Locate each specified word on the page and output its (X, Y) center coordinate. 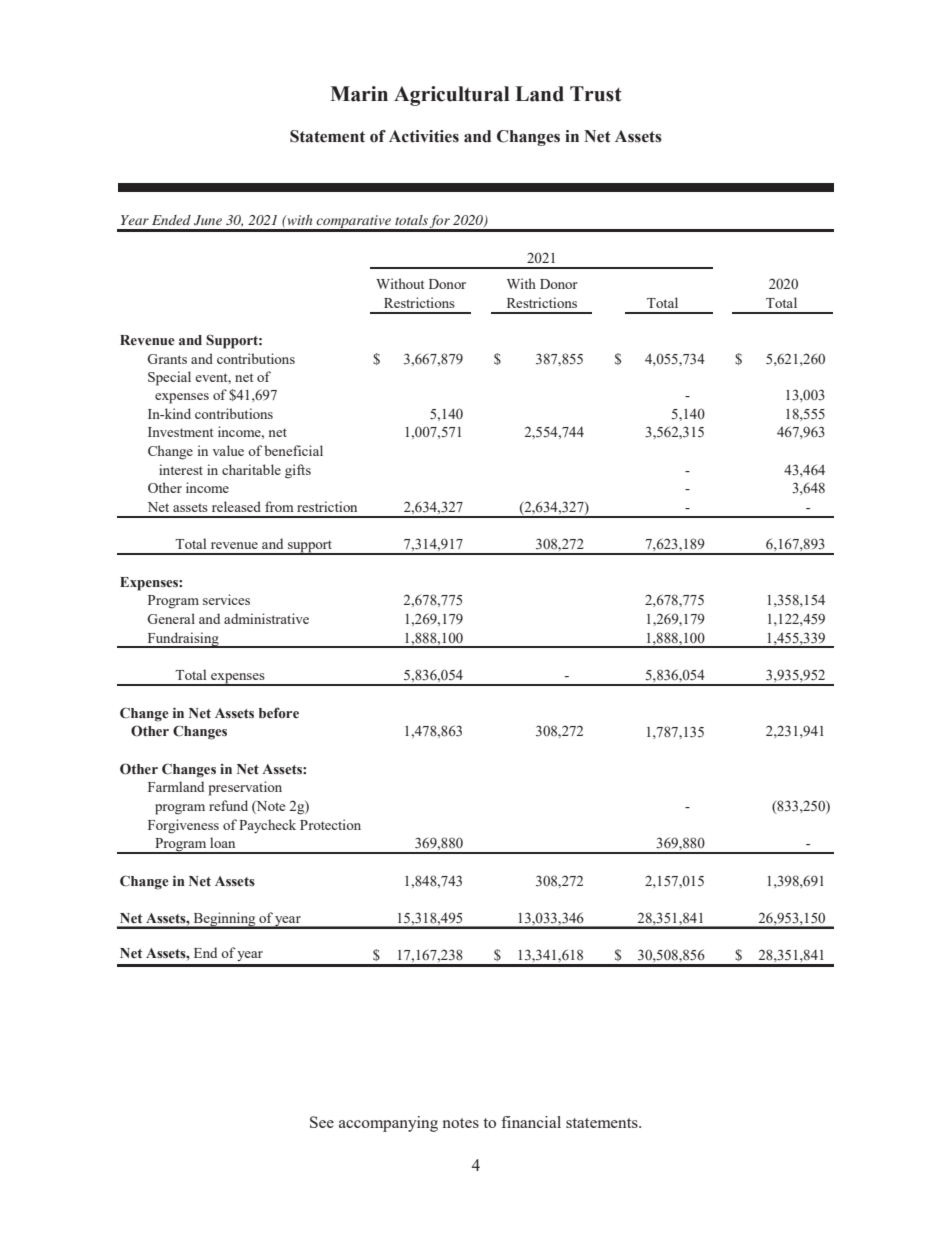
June (208, 220)
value (228, 450)
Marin (359, 94)
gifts (298, 471)
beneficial (293, 450)
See (322, 1122)
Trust (596, 94)
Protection (330, 824)
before (279, 713)
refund (228, 805)
